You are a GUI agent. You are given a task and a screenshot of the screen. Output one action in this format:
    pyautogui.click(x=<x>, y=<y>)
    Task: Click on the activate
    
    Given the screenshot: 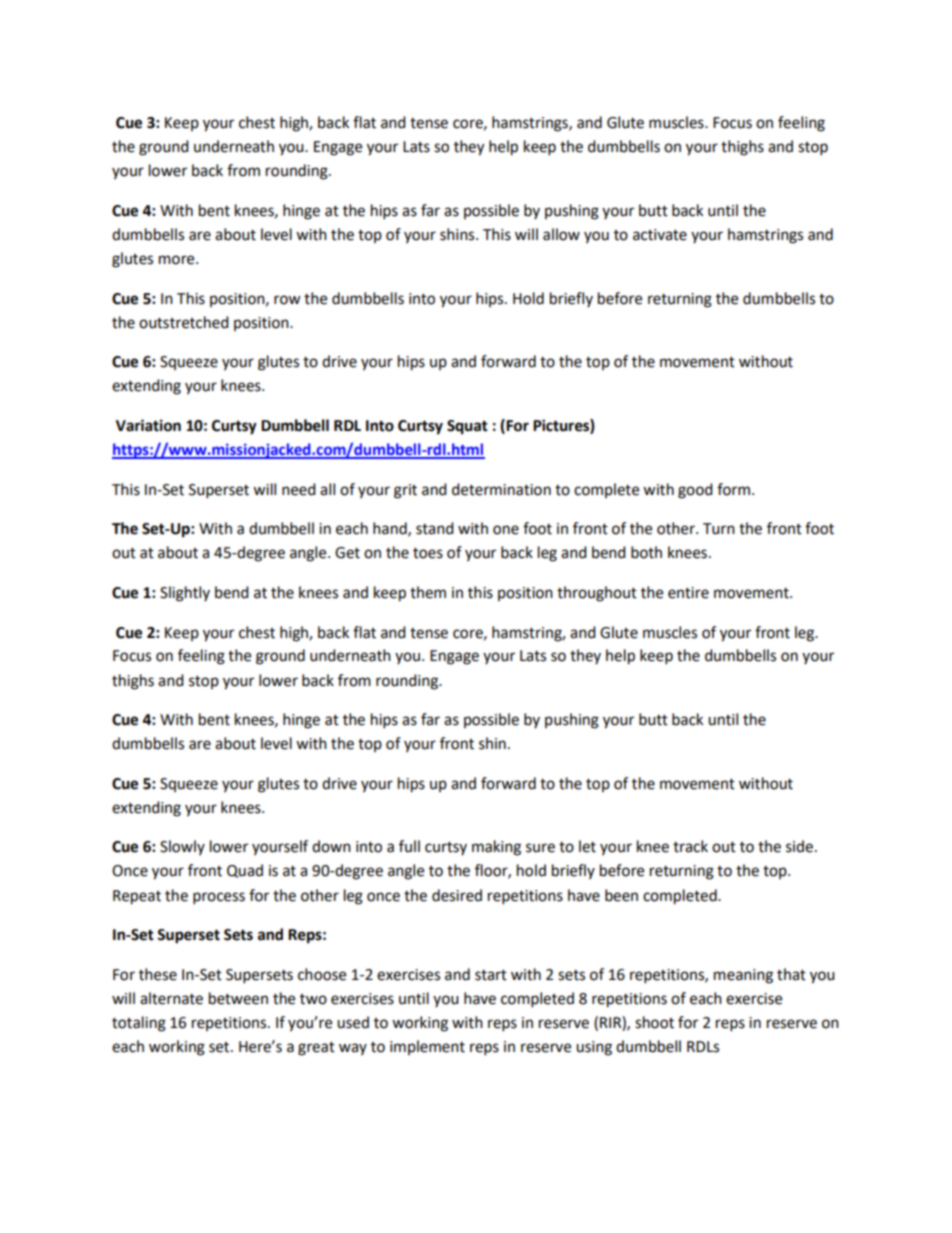 What is the action you would take?
    pyautogui.click(x=660, y=235)
